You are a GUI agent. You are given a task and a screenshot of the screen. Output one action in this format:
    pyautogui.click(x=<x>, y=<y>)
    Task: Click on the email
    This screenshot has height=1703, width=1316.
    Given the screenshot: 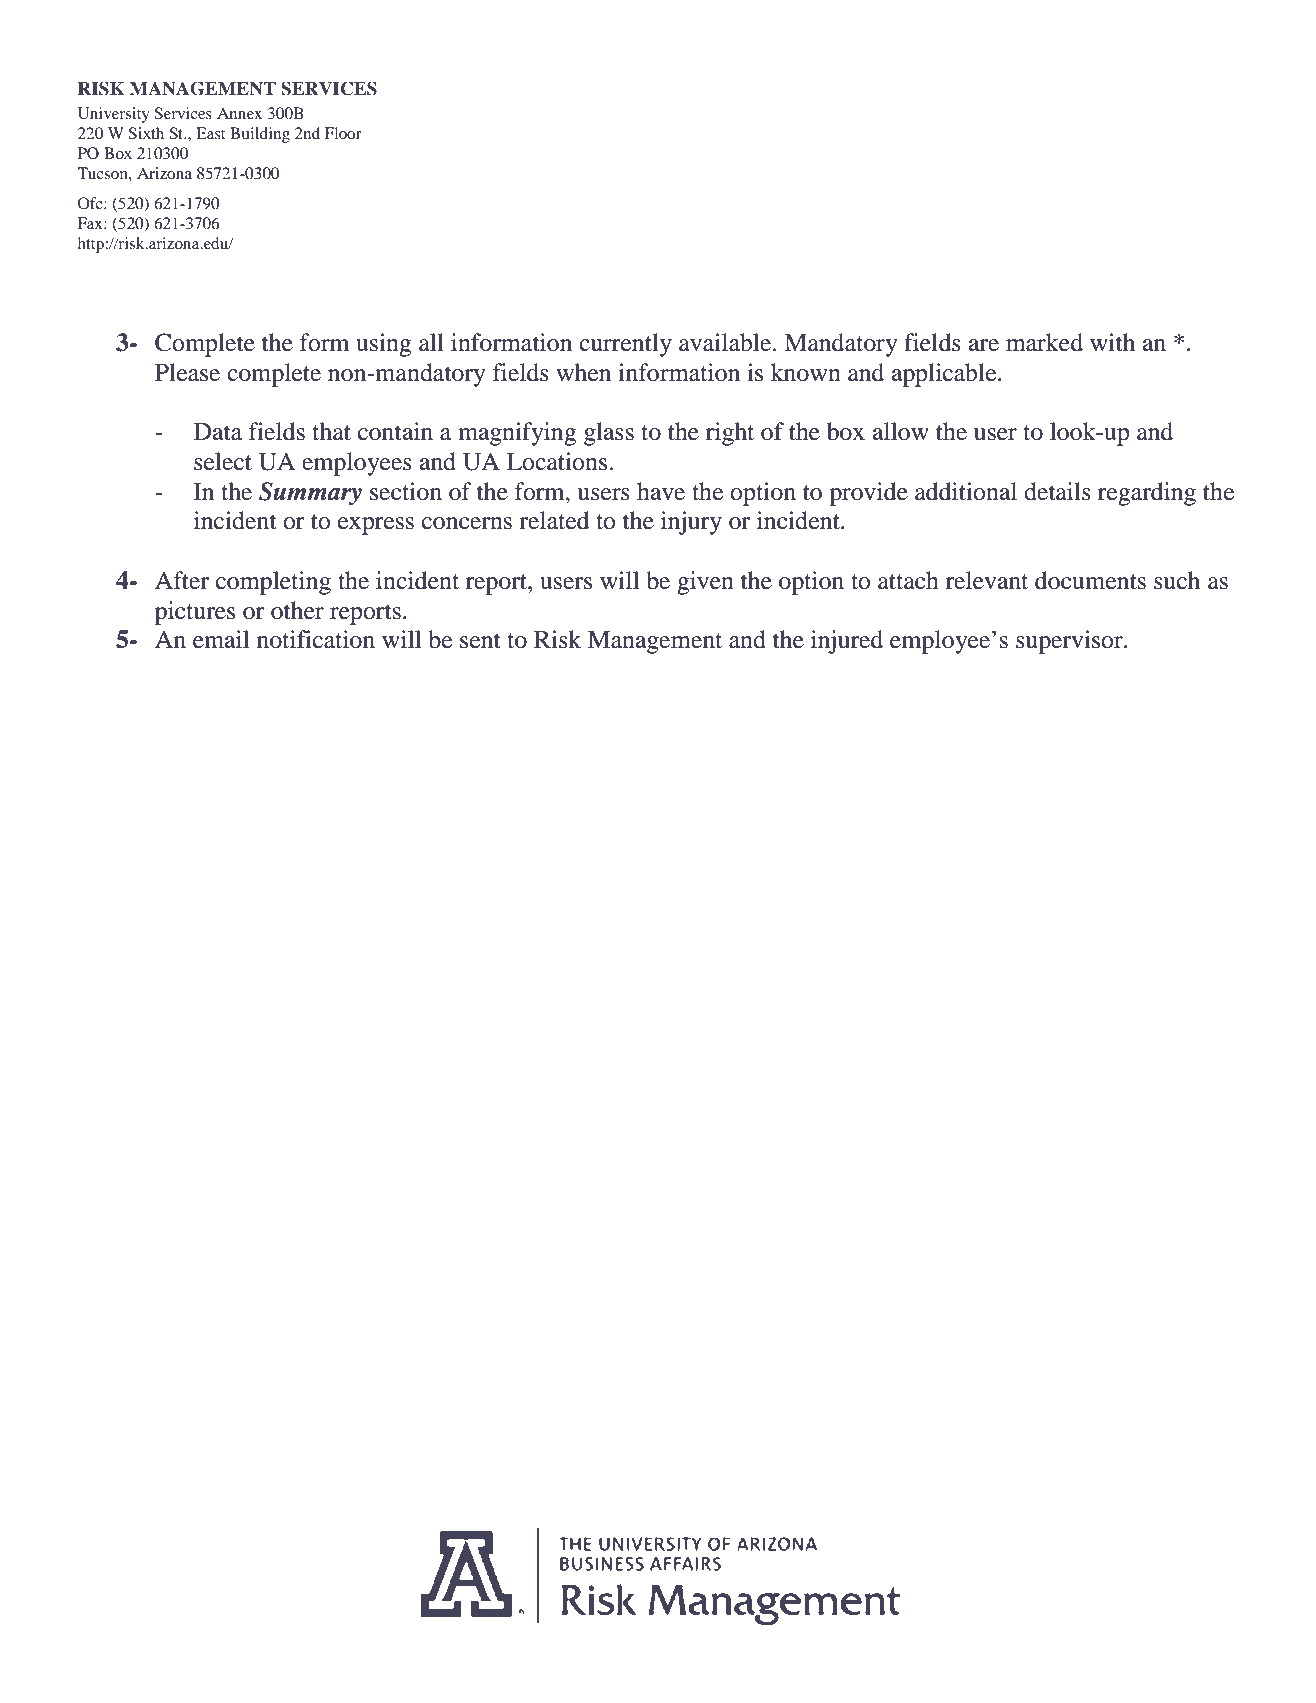 What is the action you would take?
    pyautogui.click(x=221, y=639)
